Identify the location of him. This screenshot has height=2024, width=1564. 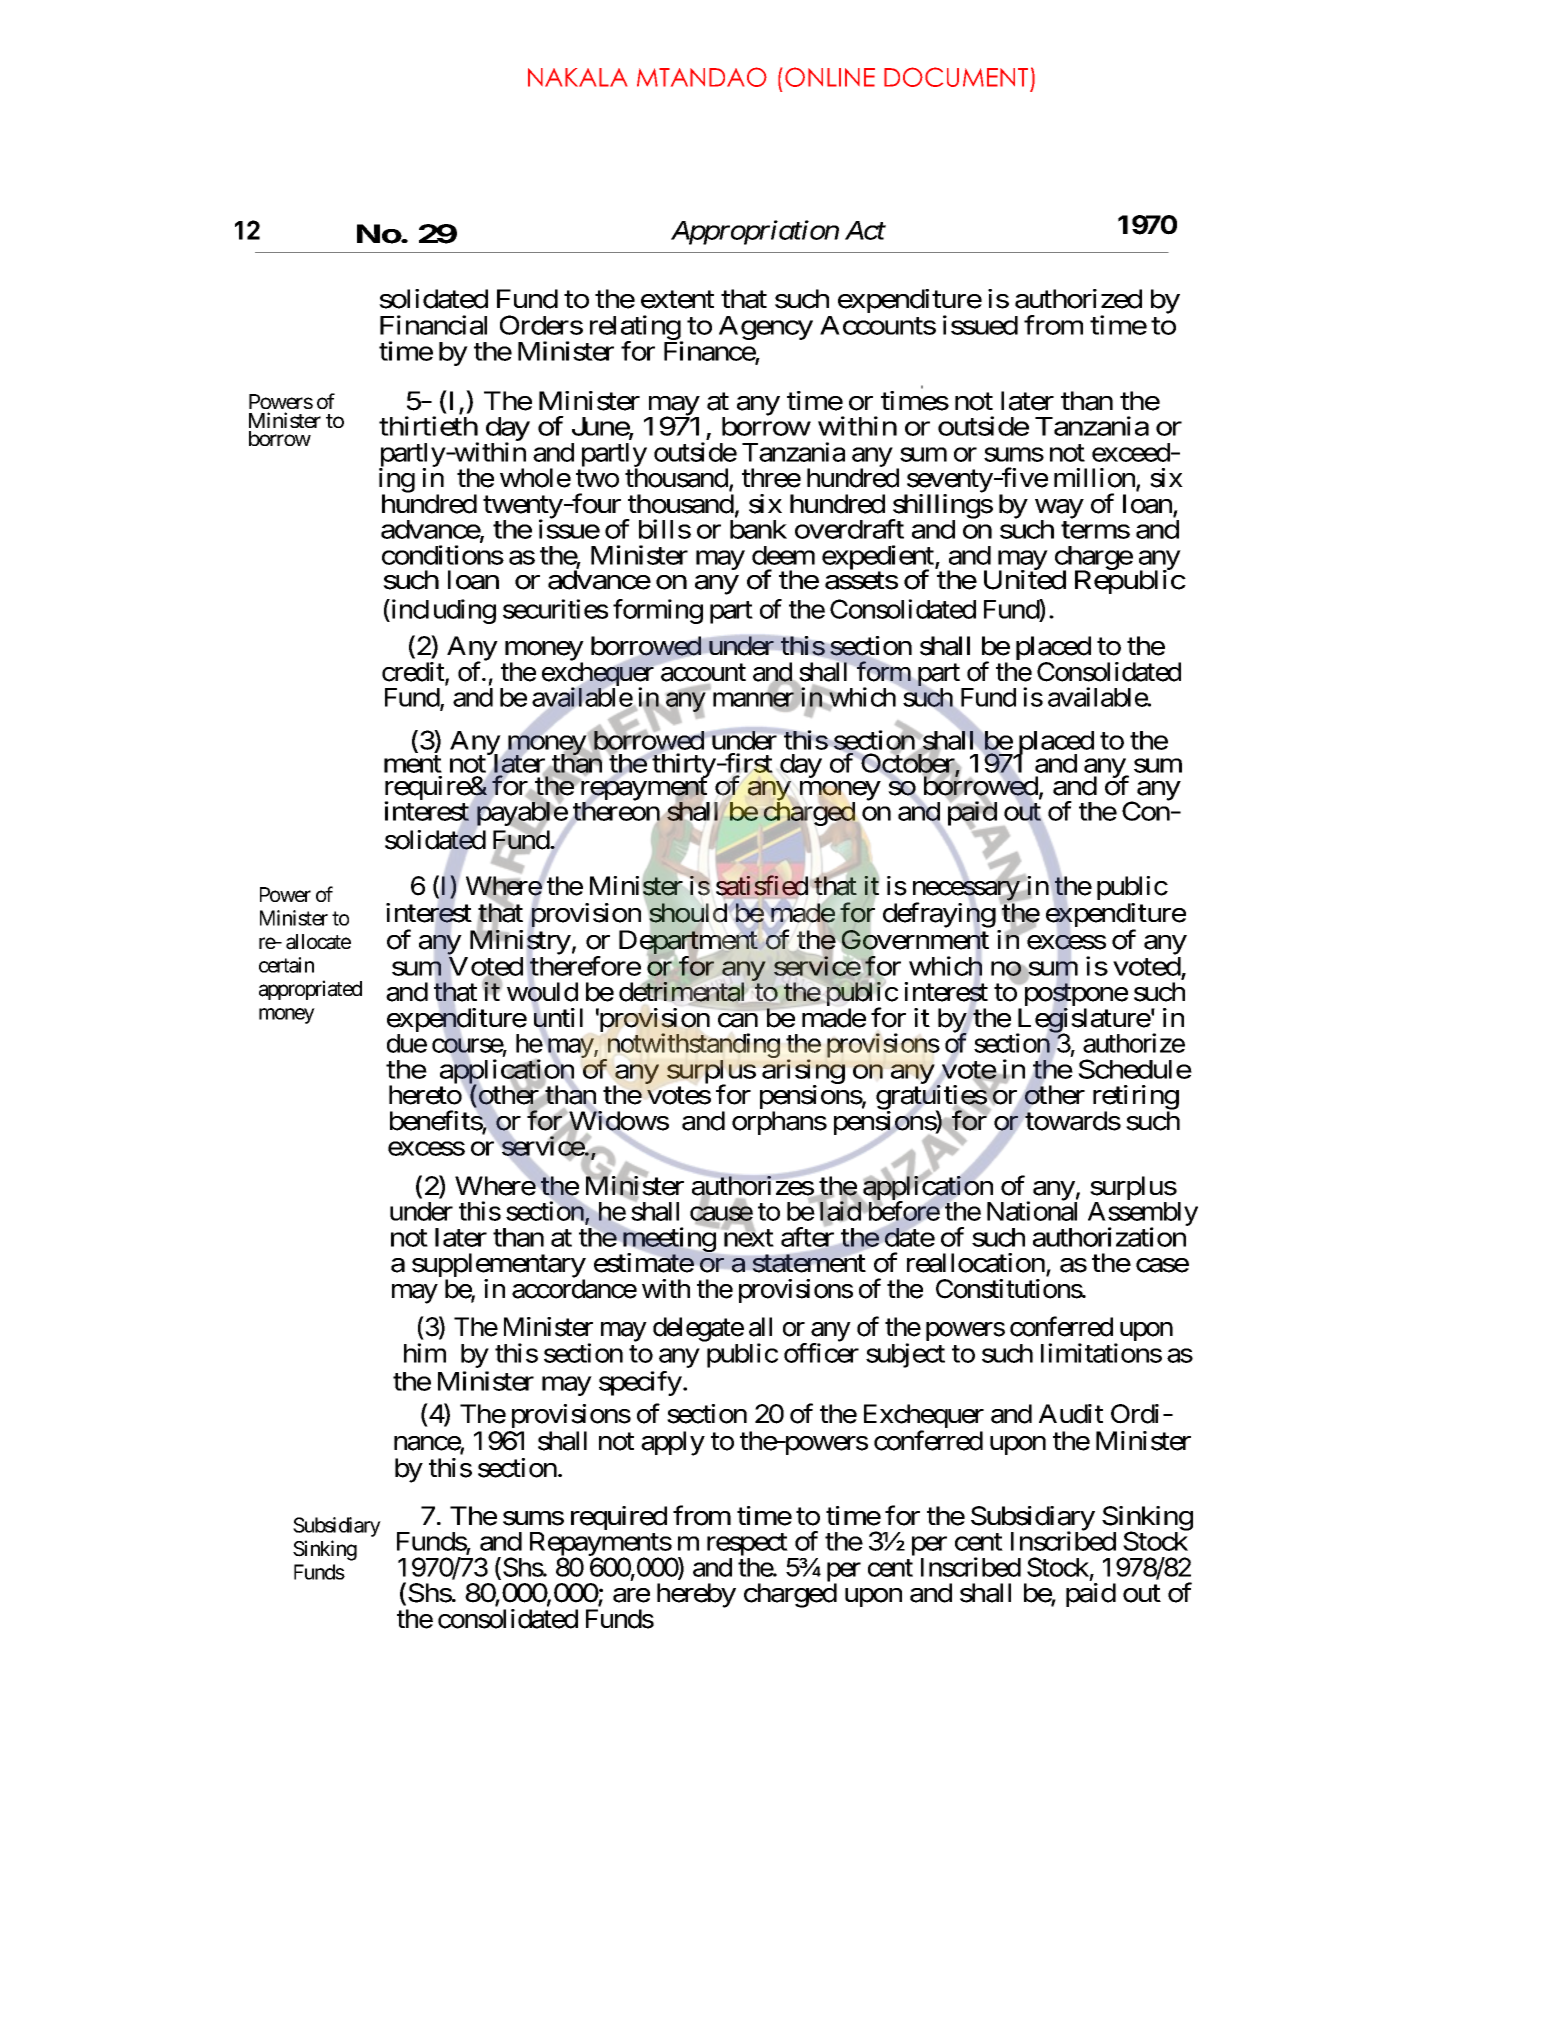
(425, 1353).
